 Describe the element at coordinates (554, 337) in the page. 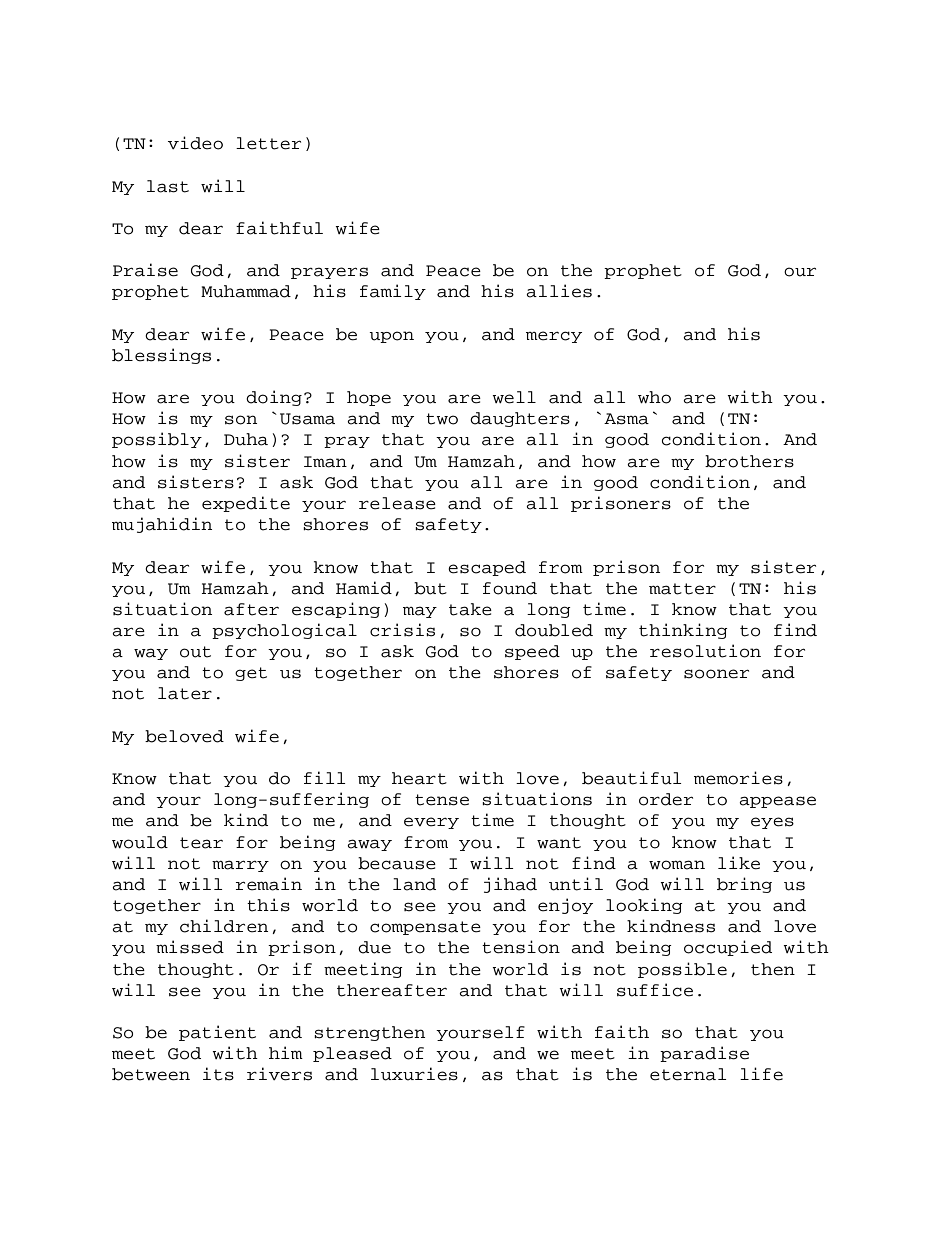

I see `mercy` at that location.
